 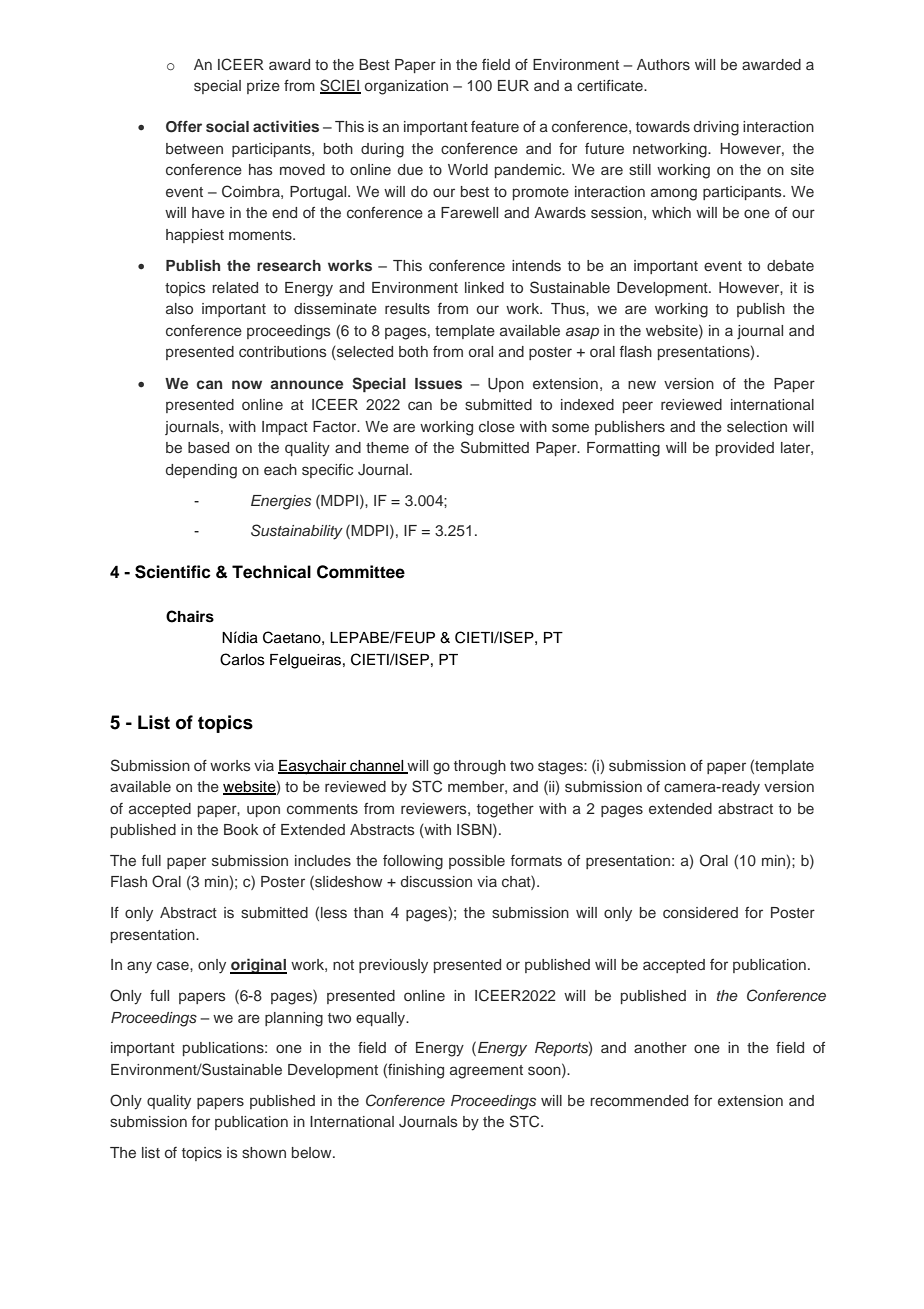 What do you see at coordinates (361, 572) in the image?
I see `Committee` at bounding box center [361, 572].
